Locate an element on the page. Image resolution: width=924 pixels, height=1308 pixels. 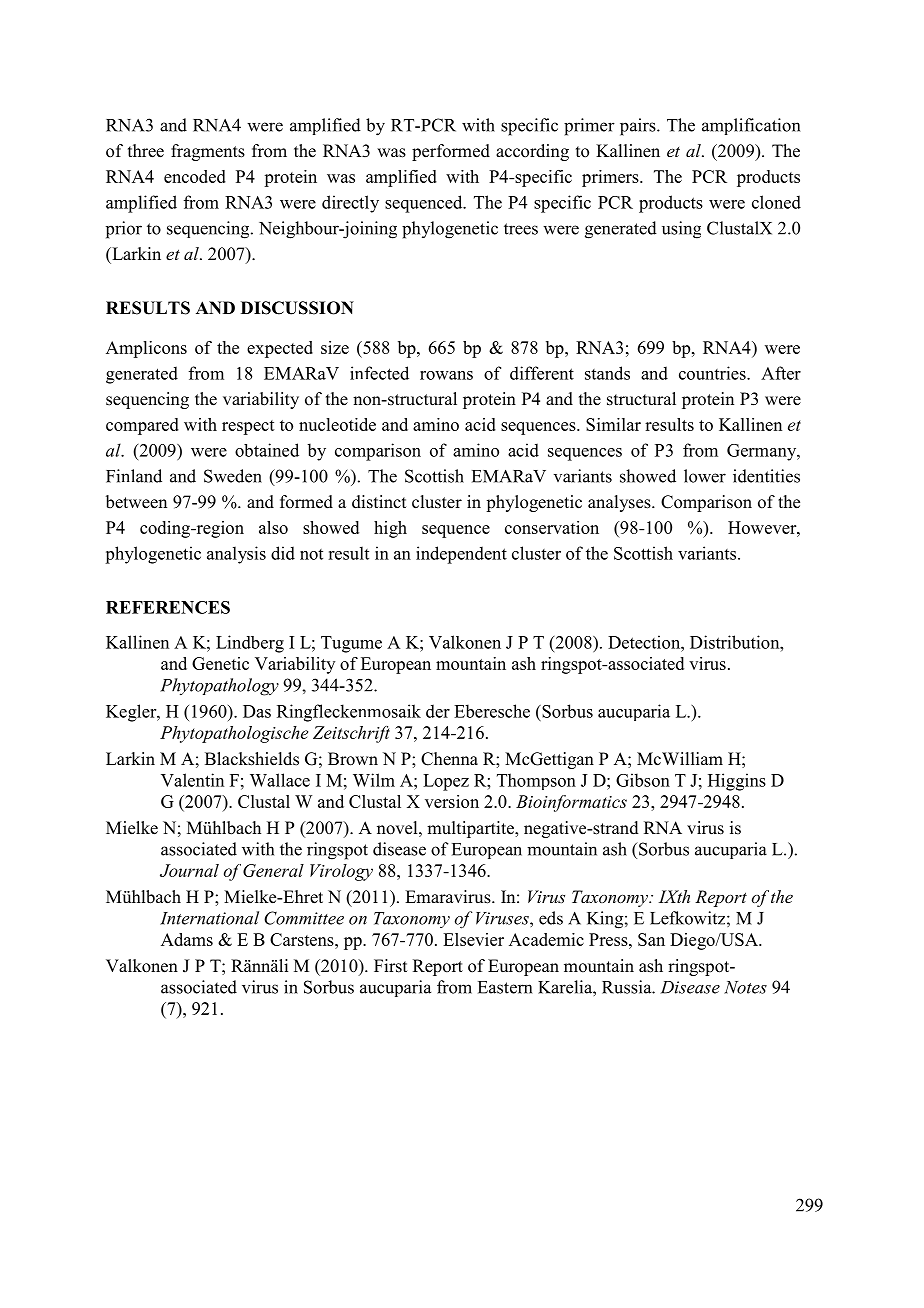
Das is located at coordinates (257, 711).
